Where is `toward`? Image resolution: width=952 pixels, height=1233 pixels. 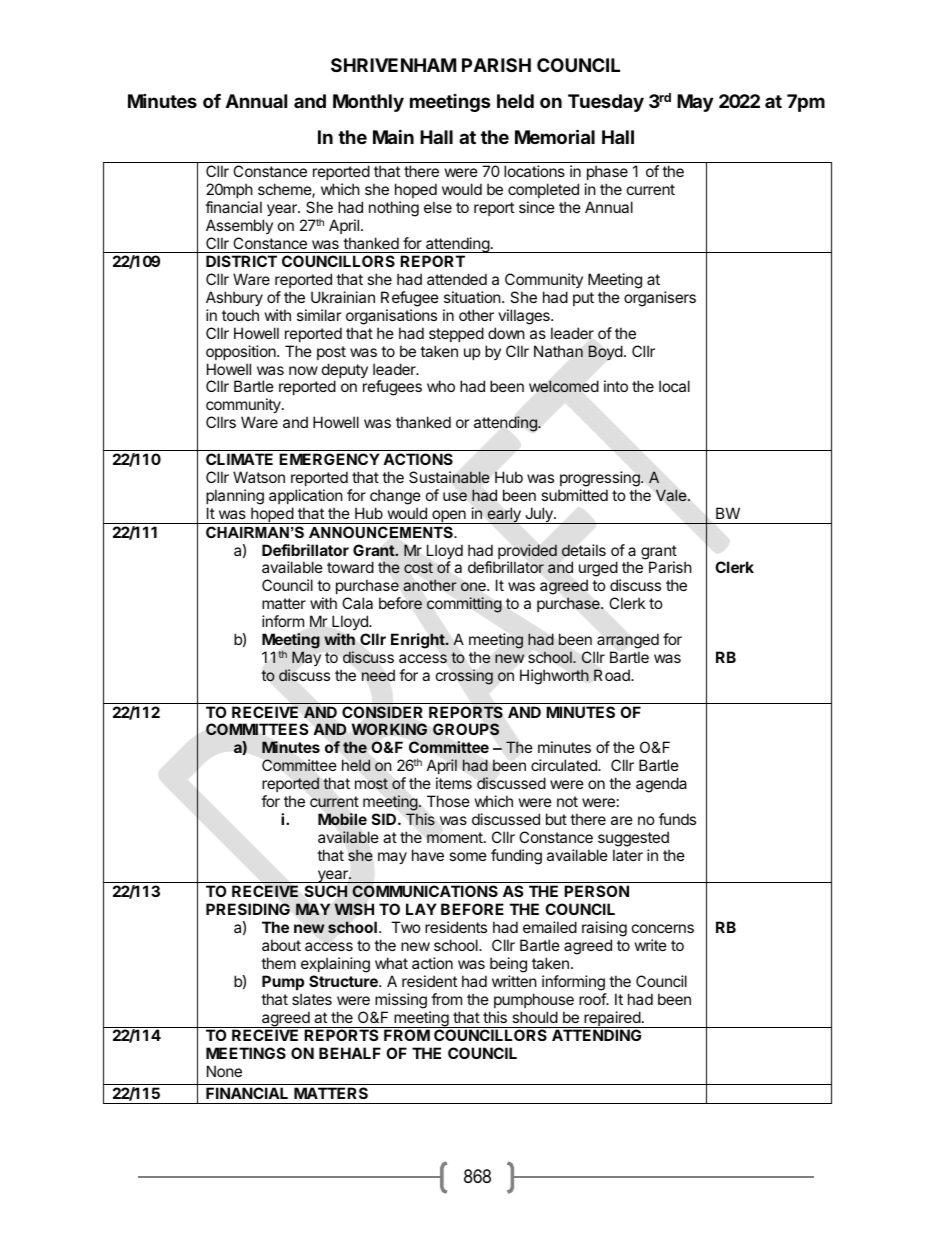 toward is located at coordinates (350, 567).
